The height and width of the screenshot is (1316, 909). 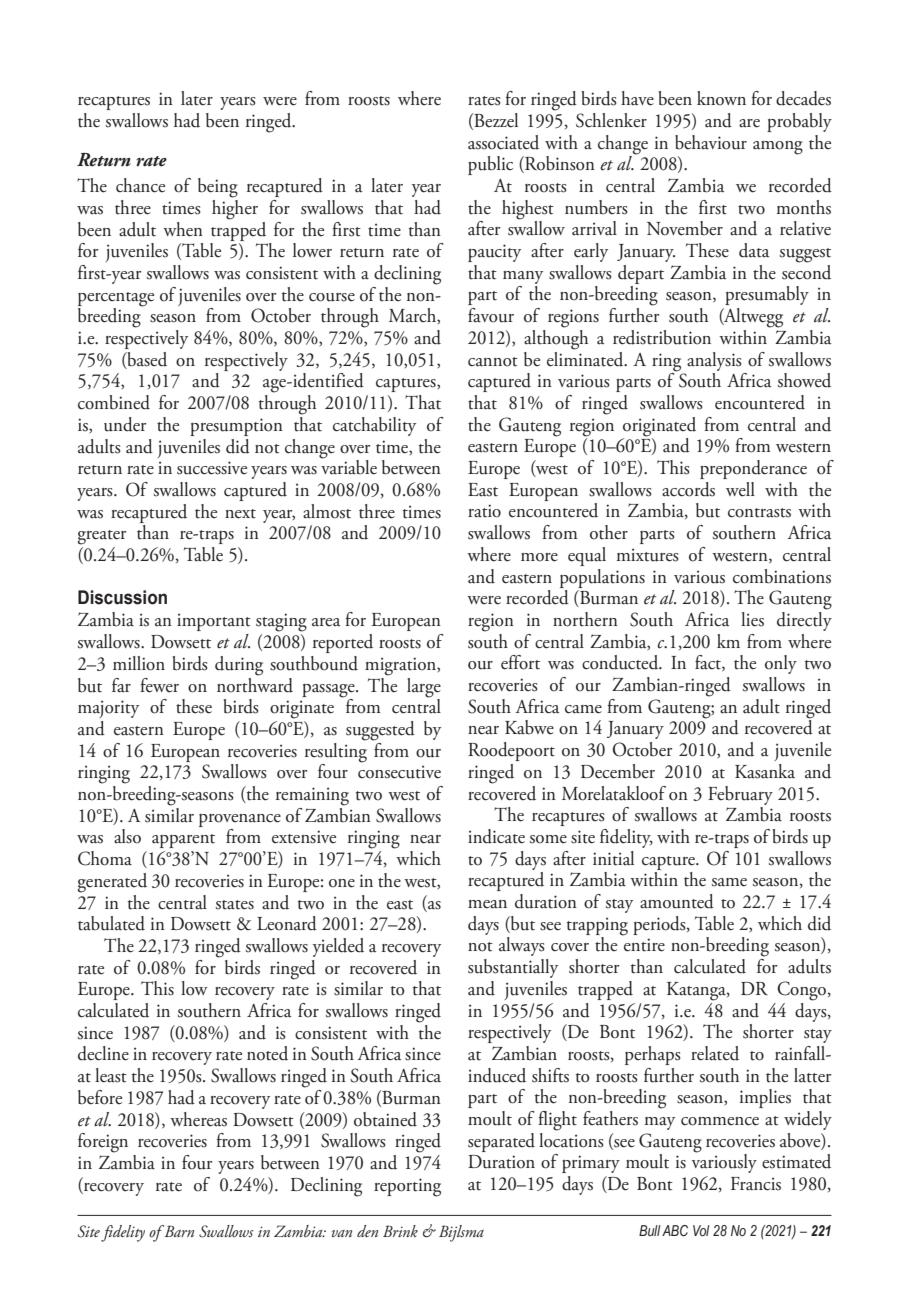 What do you see at coordinates (496, 836) in the screenshot?
I see `indicate` at bounding box center [496, 836].
